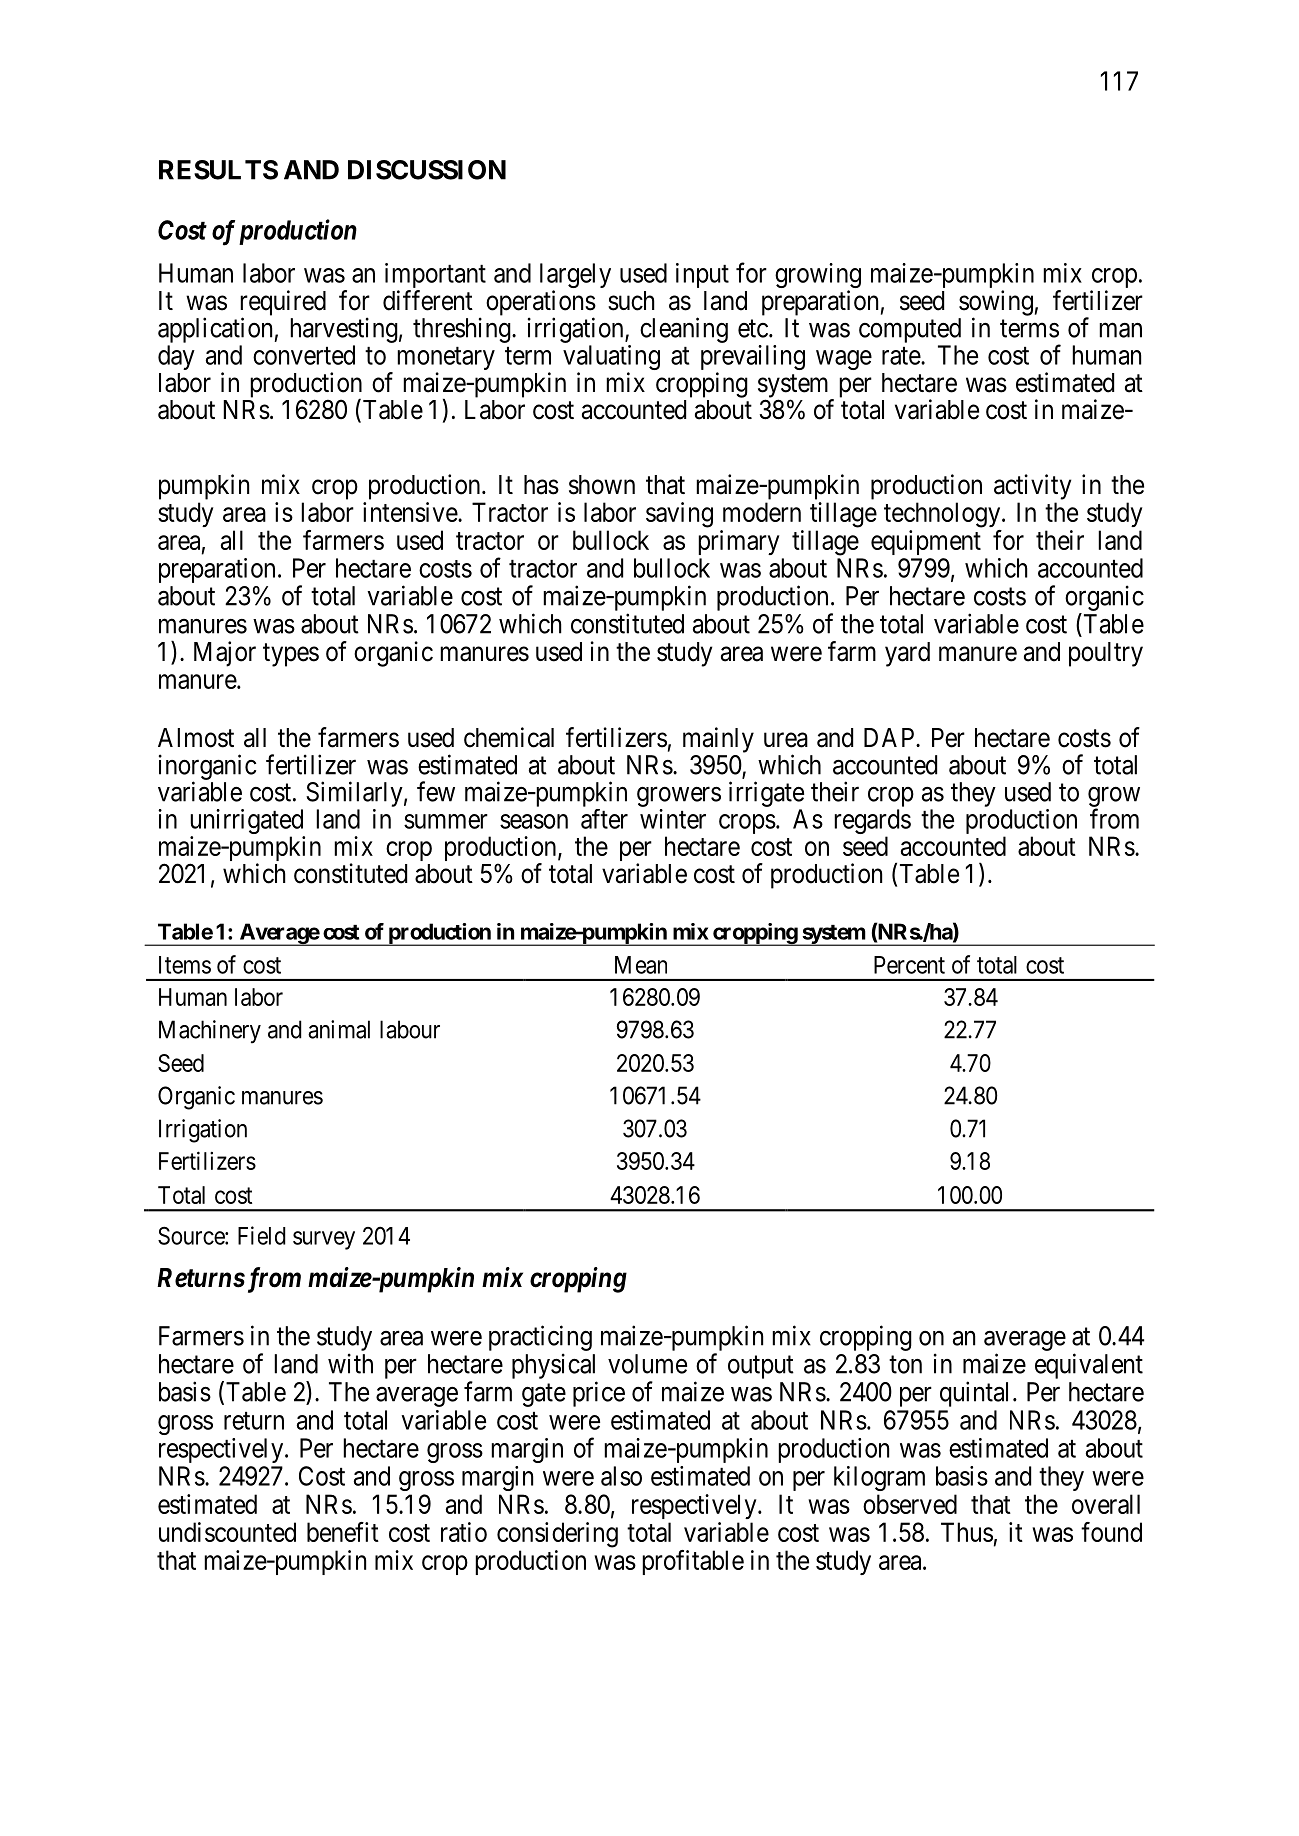 This page has height=1836, width=1299. I want to click on summer, so click(446, 821).
